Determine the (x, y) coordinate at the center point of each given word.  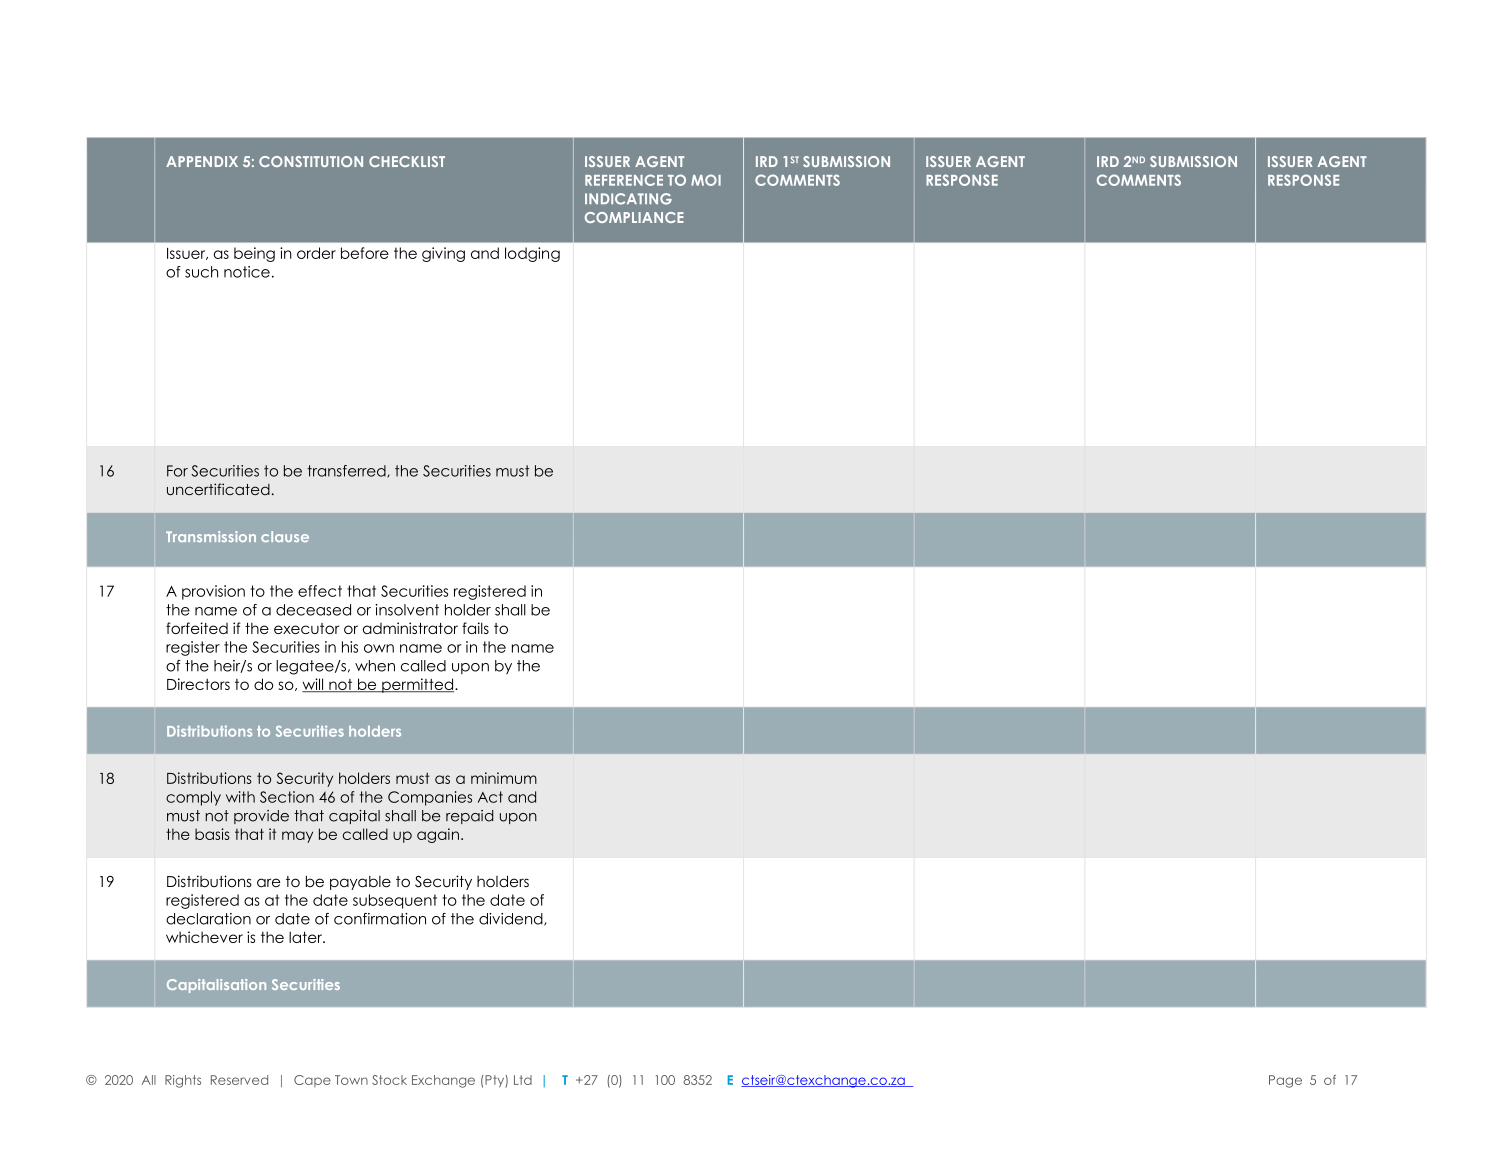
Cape (312, 1081)
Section (287, 797)
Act (490, 797)
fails (475, 628)
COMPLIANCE (634, 217)
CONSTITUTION (311, 161)
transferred (347, 471)
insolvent (407, 610)
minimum (504, 778)
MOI (706, 180)
